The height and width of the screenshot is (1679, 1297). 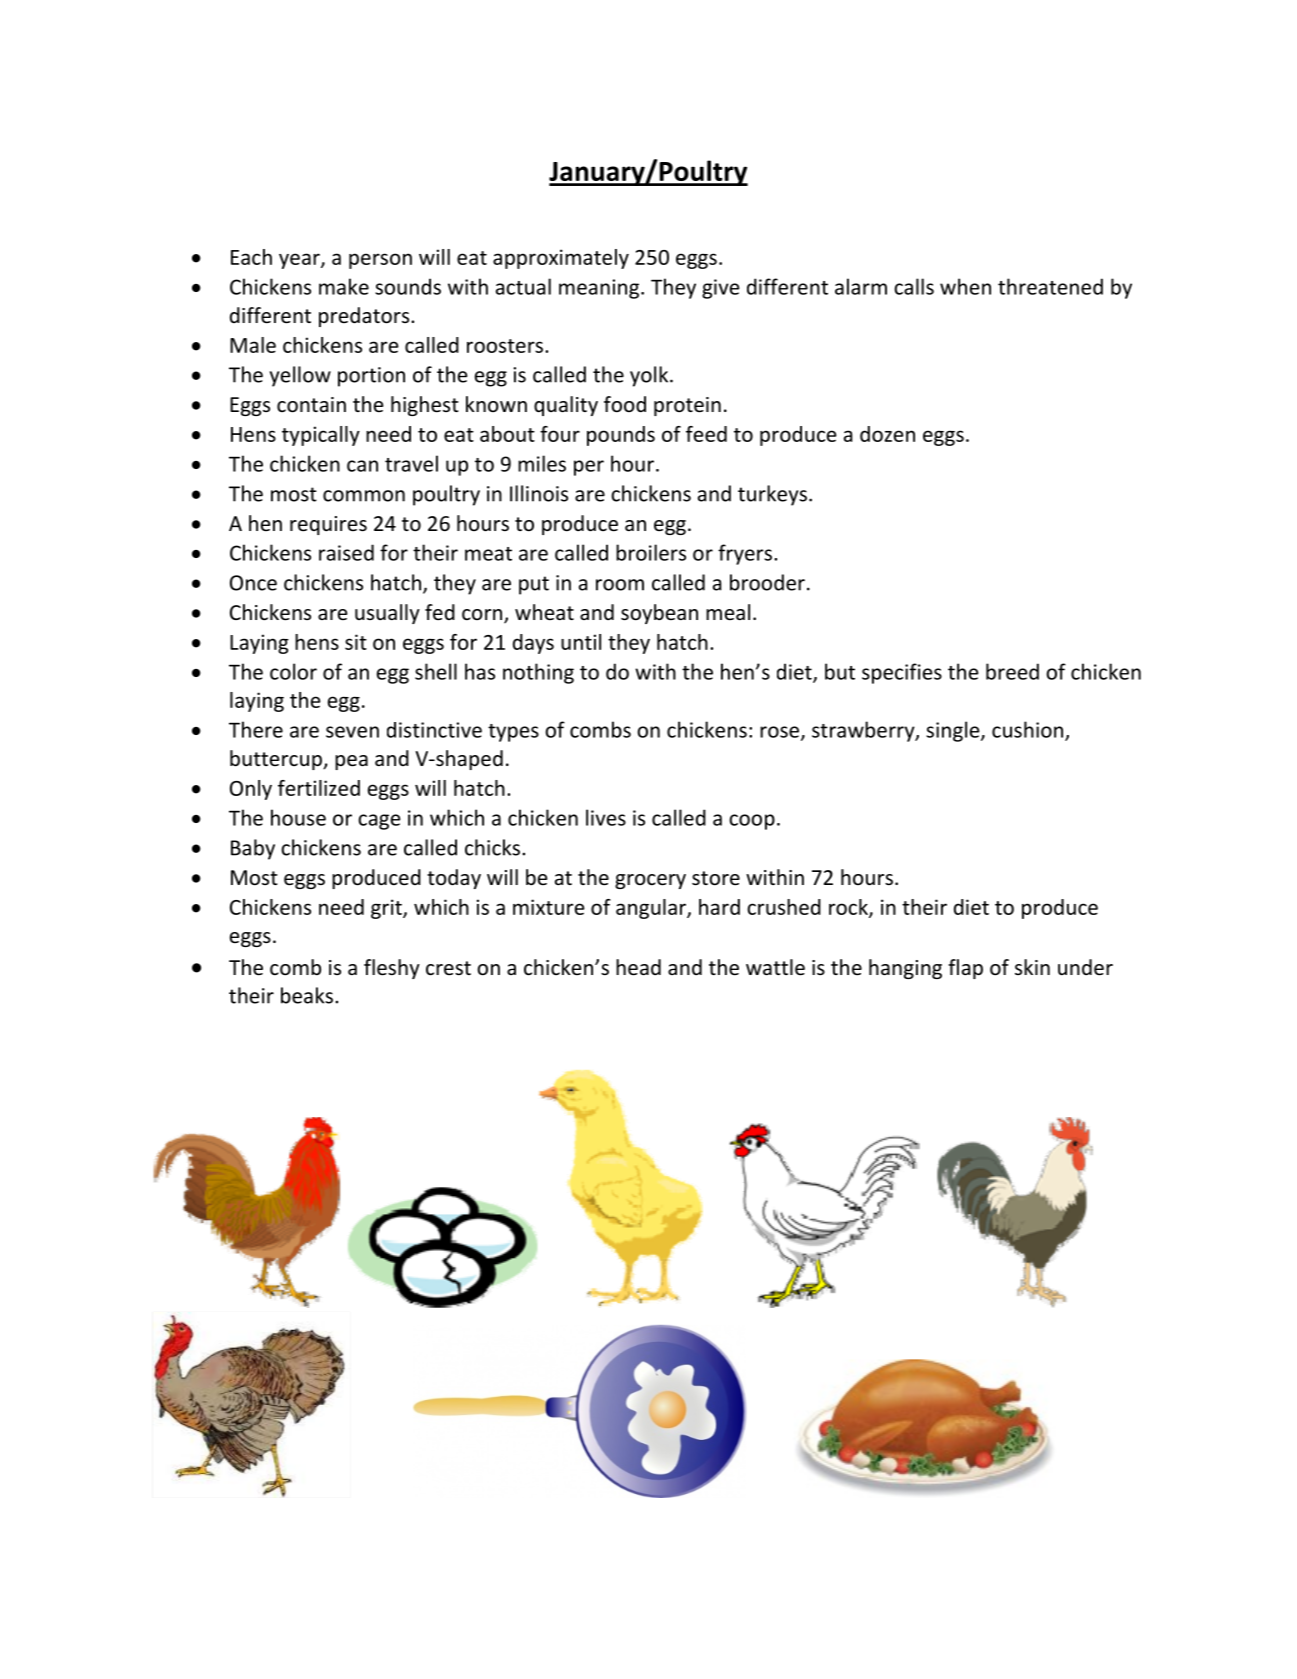 I want to click on flap, so click(x=965, y=969).
